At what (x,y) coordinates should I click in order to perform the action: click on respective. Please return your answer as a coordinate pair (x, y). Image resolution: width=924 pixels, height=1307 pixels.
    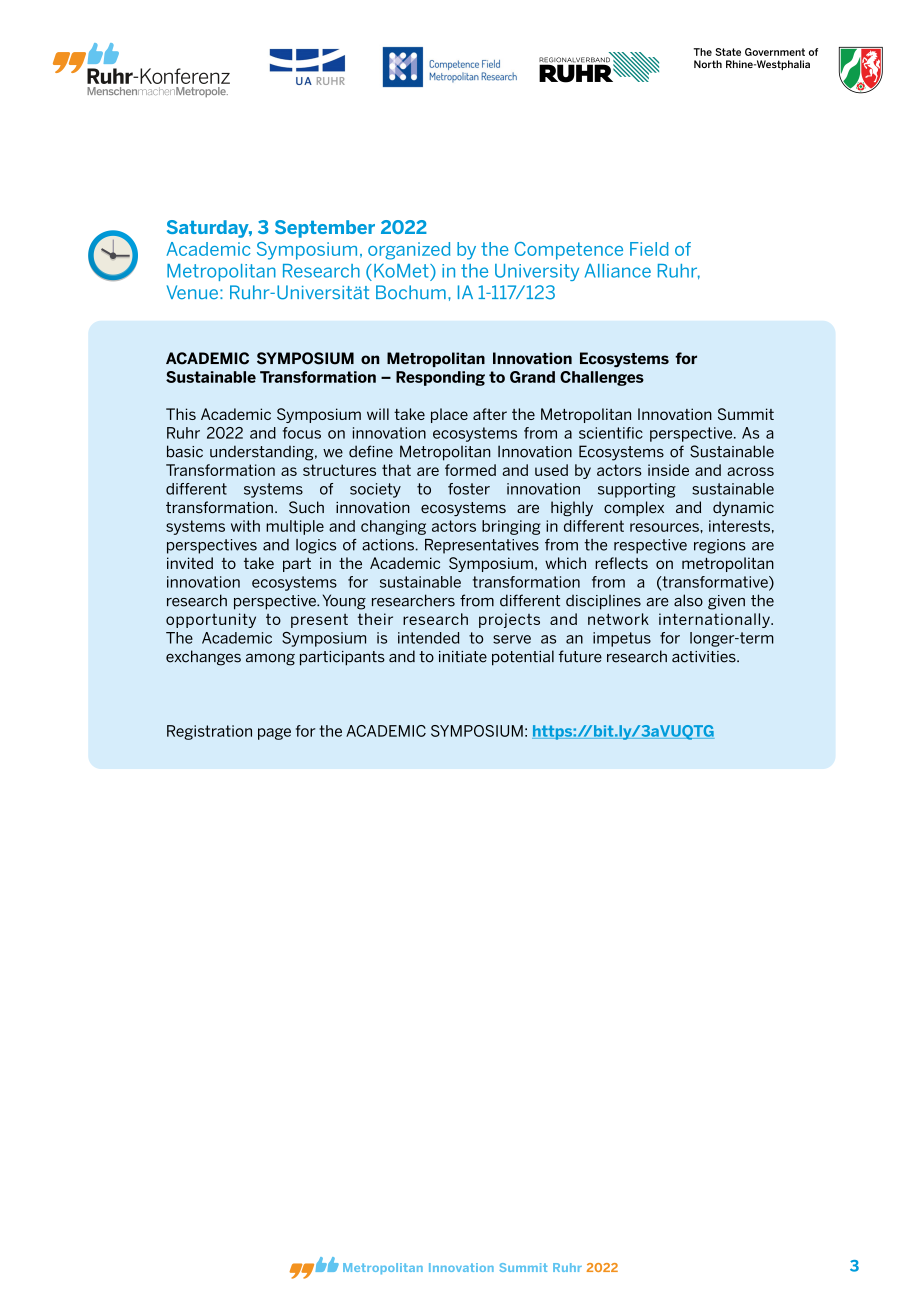
    Looking at the image, I should click on (650, 546).
